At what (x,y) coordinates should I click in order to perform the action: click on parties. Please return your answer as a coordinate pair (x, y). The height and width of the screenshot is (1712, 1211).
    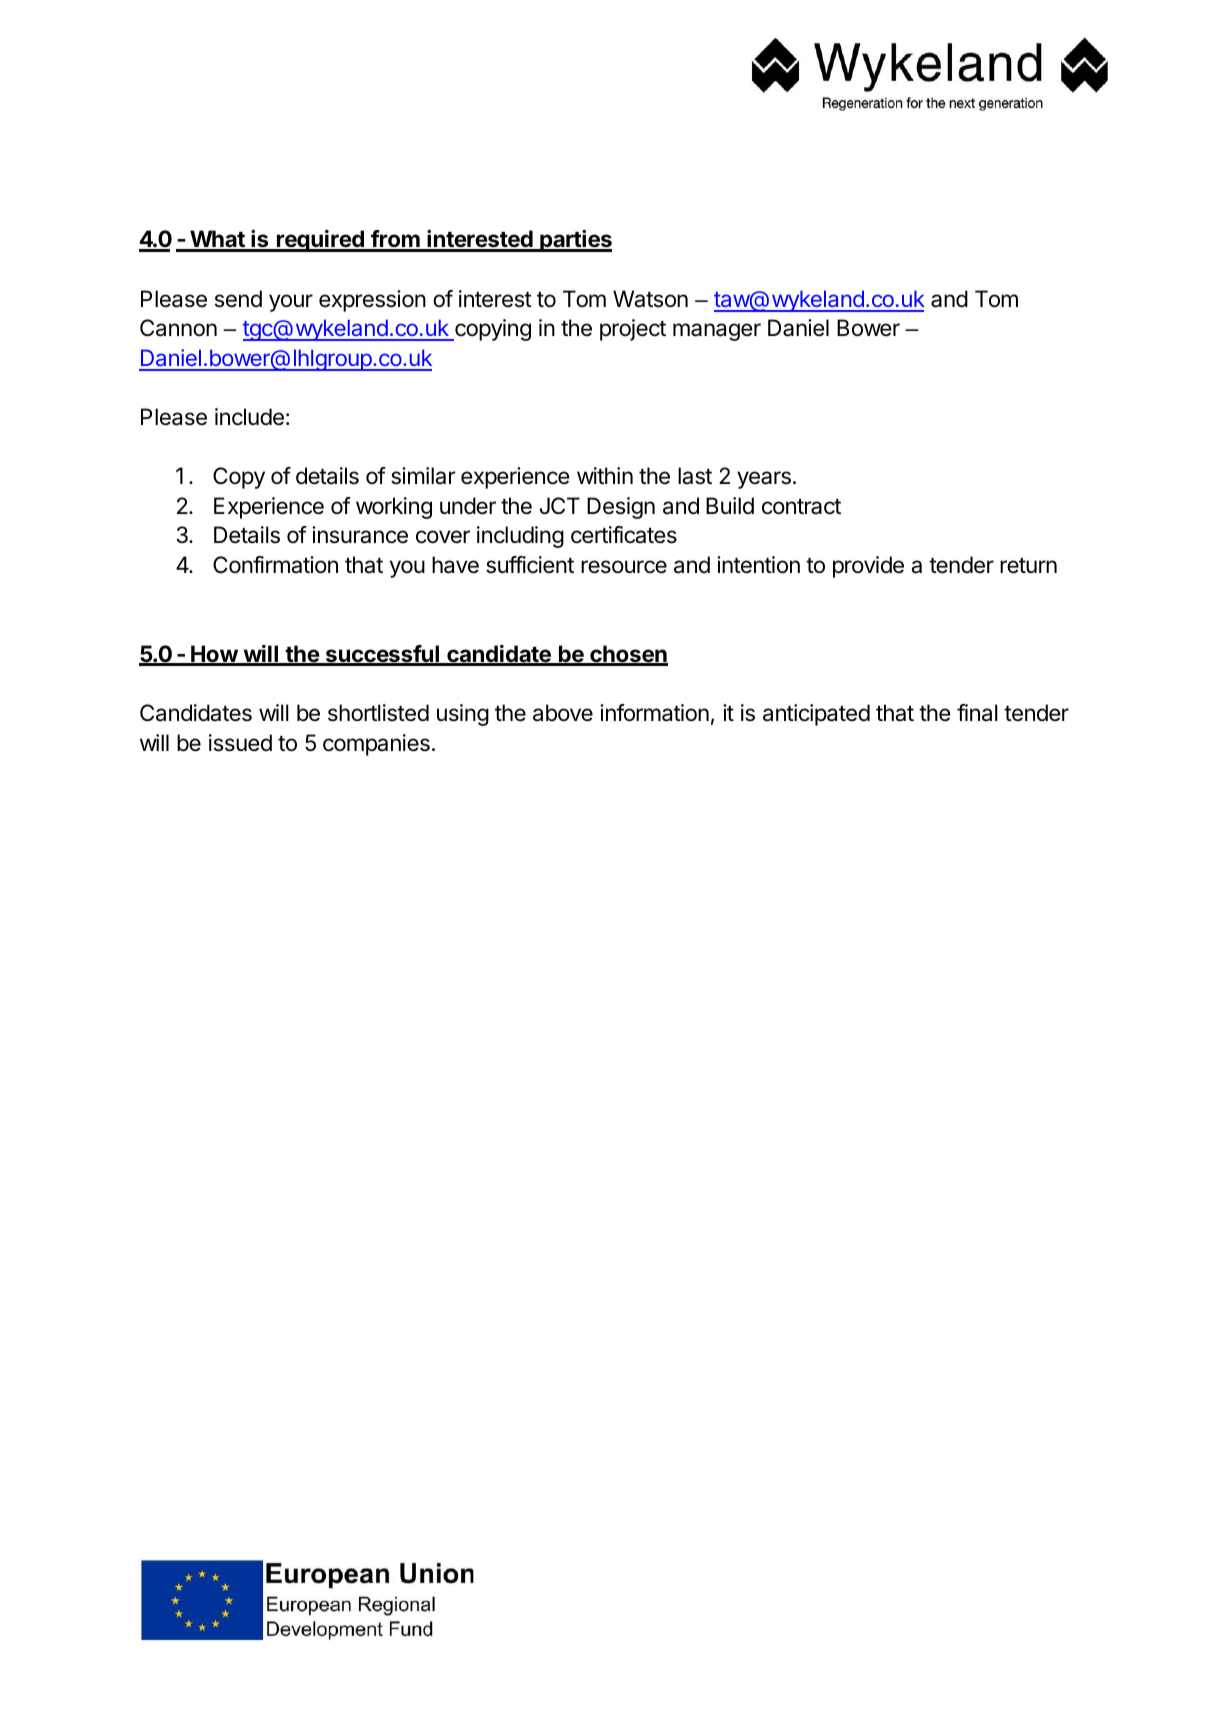
    Looking at the image, I should click on (575, 241).
